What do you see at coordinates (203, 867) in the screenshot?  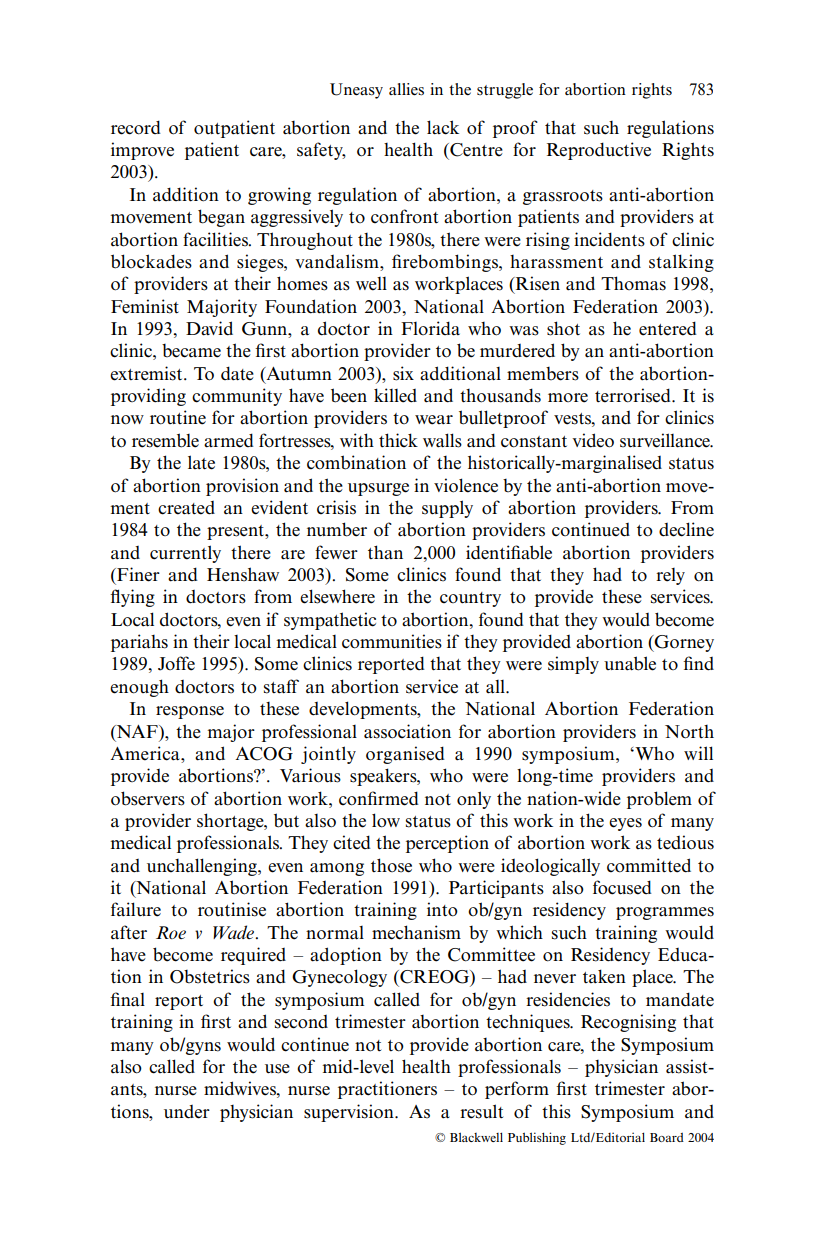 I see `unchallenging` at bounding box center [203, 867].
